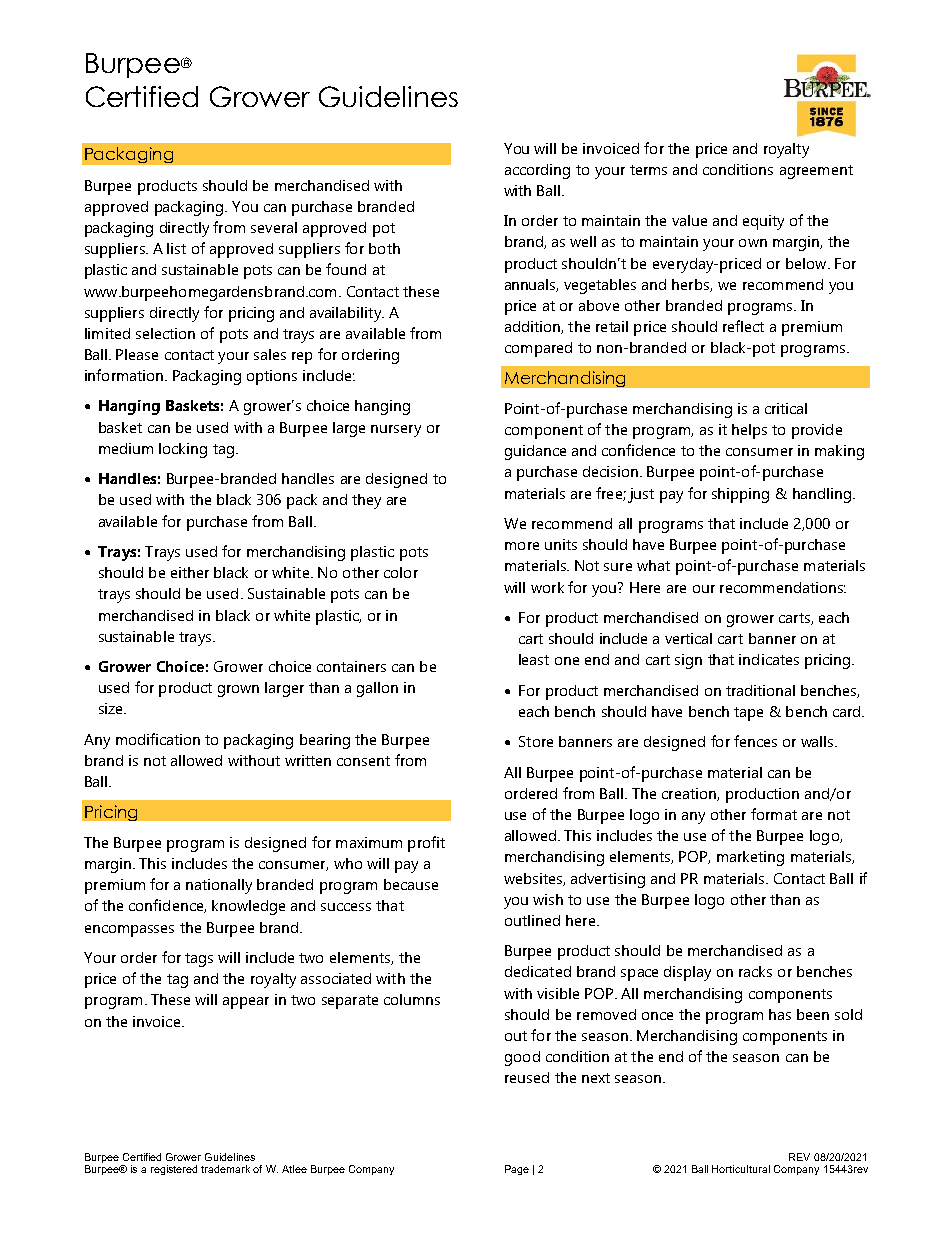  Describe the element at coordinates (750, 858) in the screenshot. I see `marketing` at that location.
